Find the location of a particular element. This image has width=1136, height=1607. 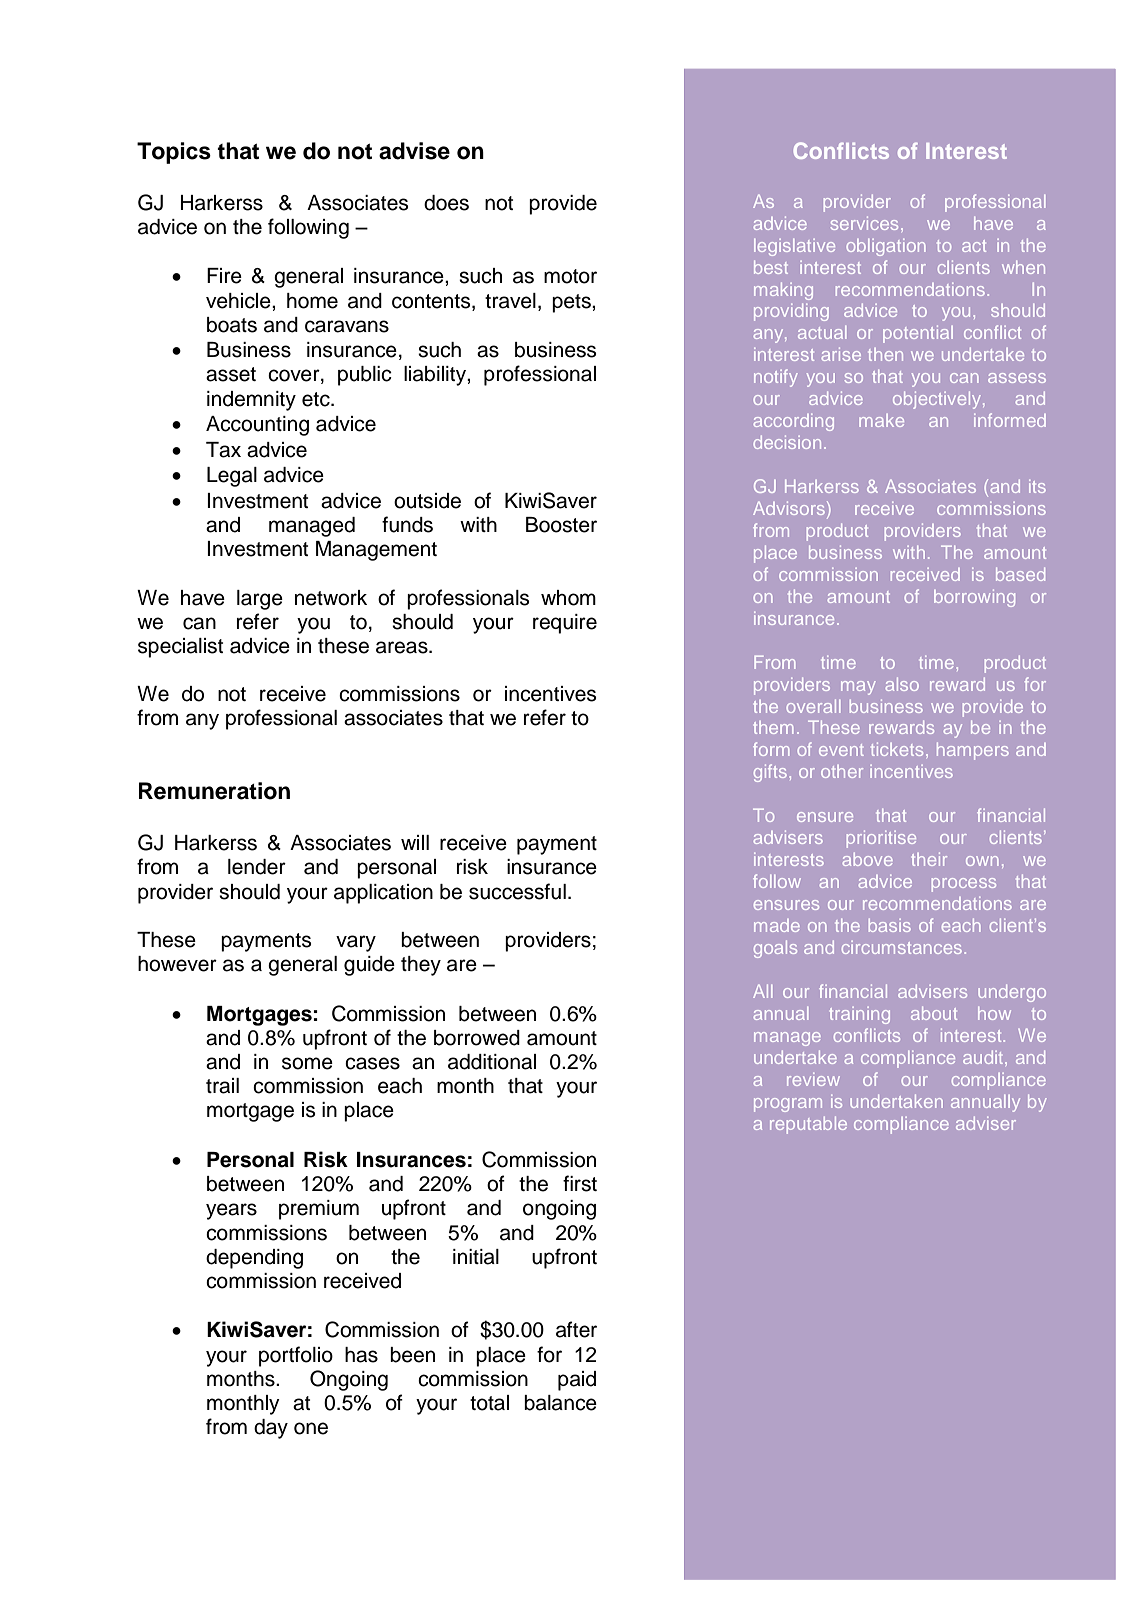

portfolio is located at coordinates (296, 1356).
